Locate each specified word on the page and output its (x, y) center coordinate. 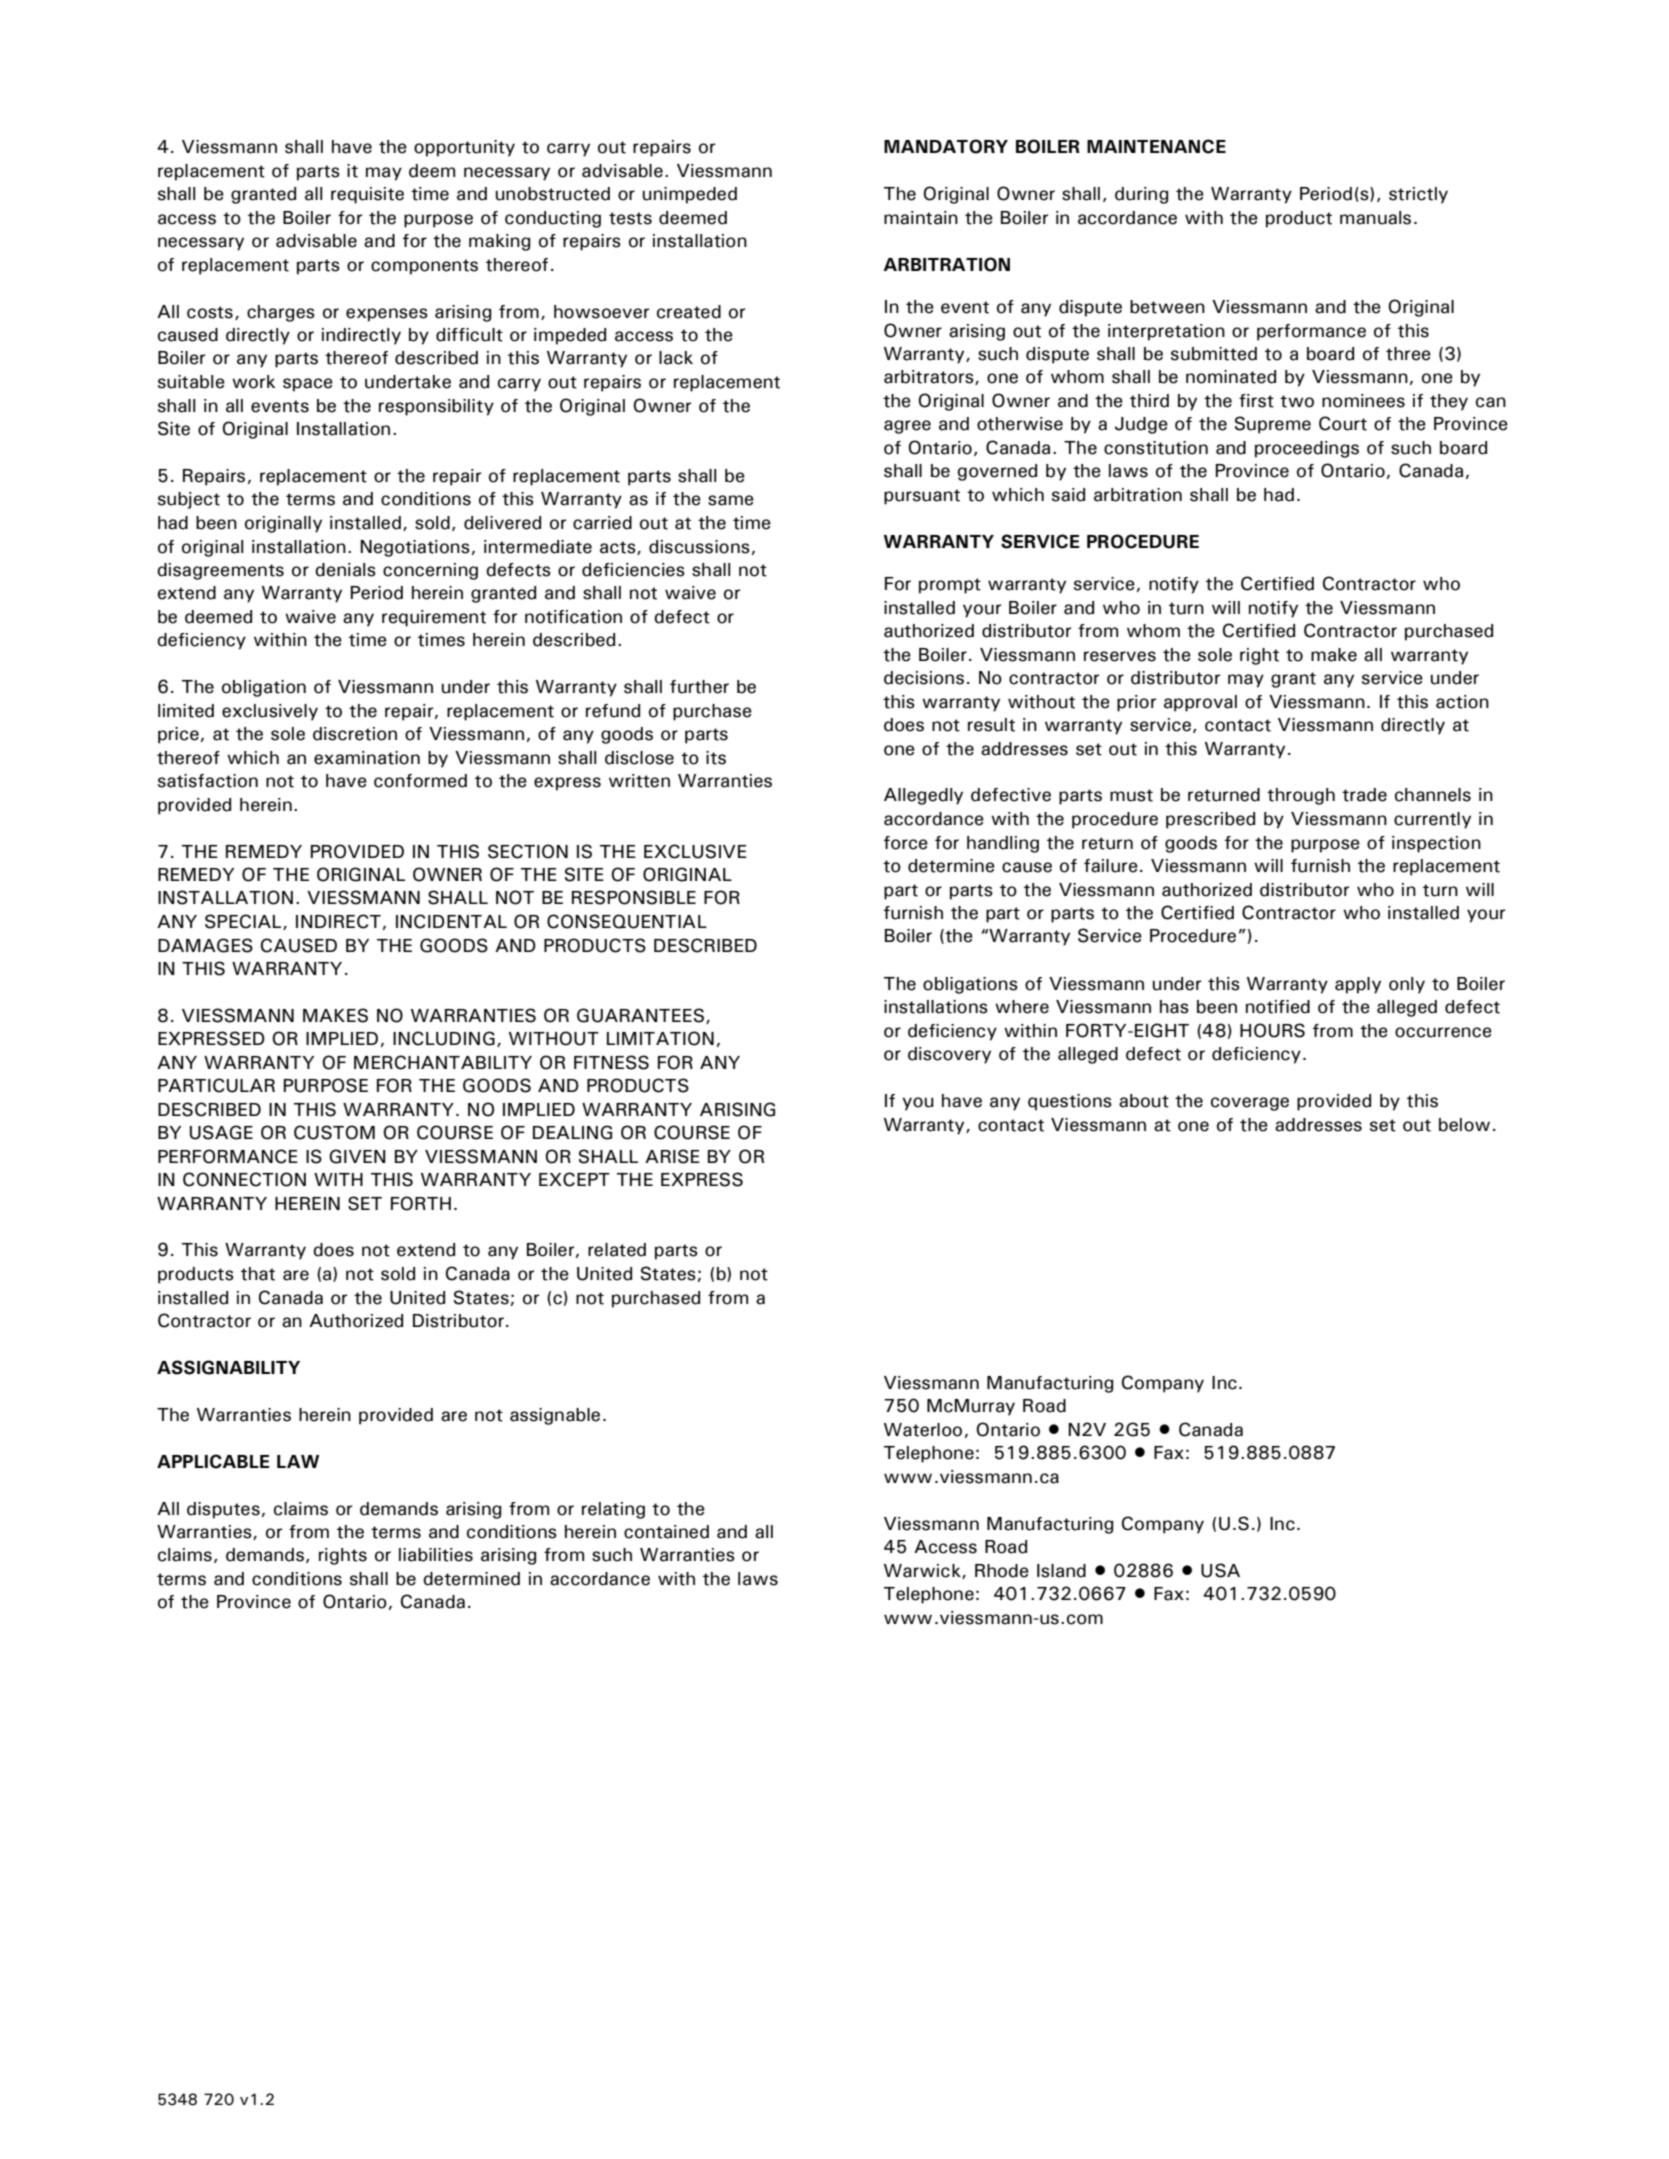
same (731, 500)
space (308, 385)
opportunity (464, 148)
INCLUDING (444, 1038)
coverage (1250, 1104)
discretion (355, 734)
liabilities (436, 1555)
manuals (1375, 218)
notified (1278, 1007)
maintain (921, 218)
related (617, 1250)
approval (1200, 703)
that (258, 1274)
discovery (949, 1055)
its (716, 758)
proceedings (1307, 449)
